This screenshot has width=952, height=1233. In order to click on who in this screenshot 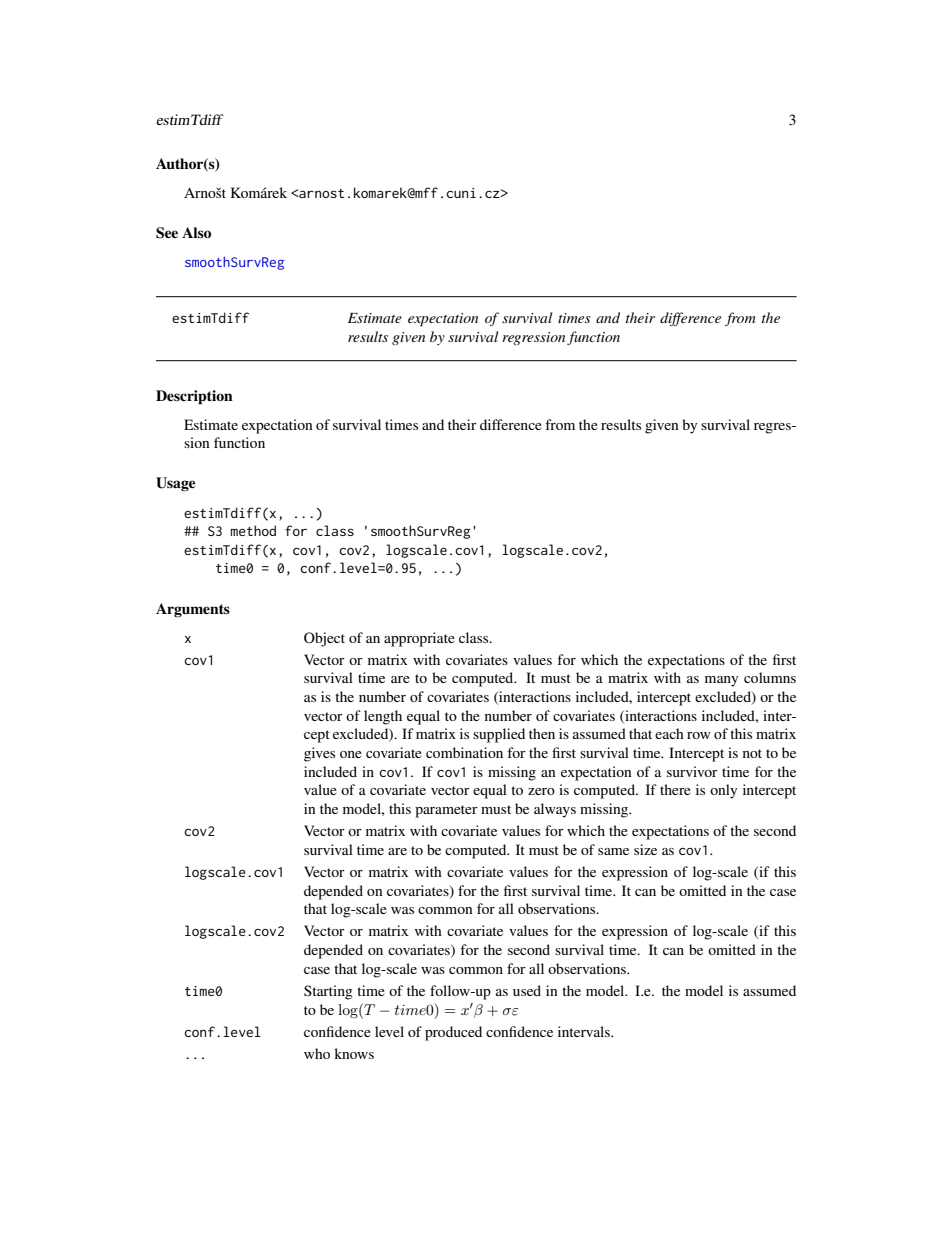, I will do `click(317, 1053)`.
